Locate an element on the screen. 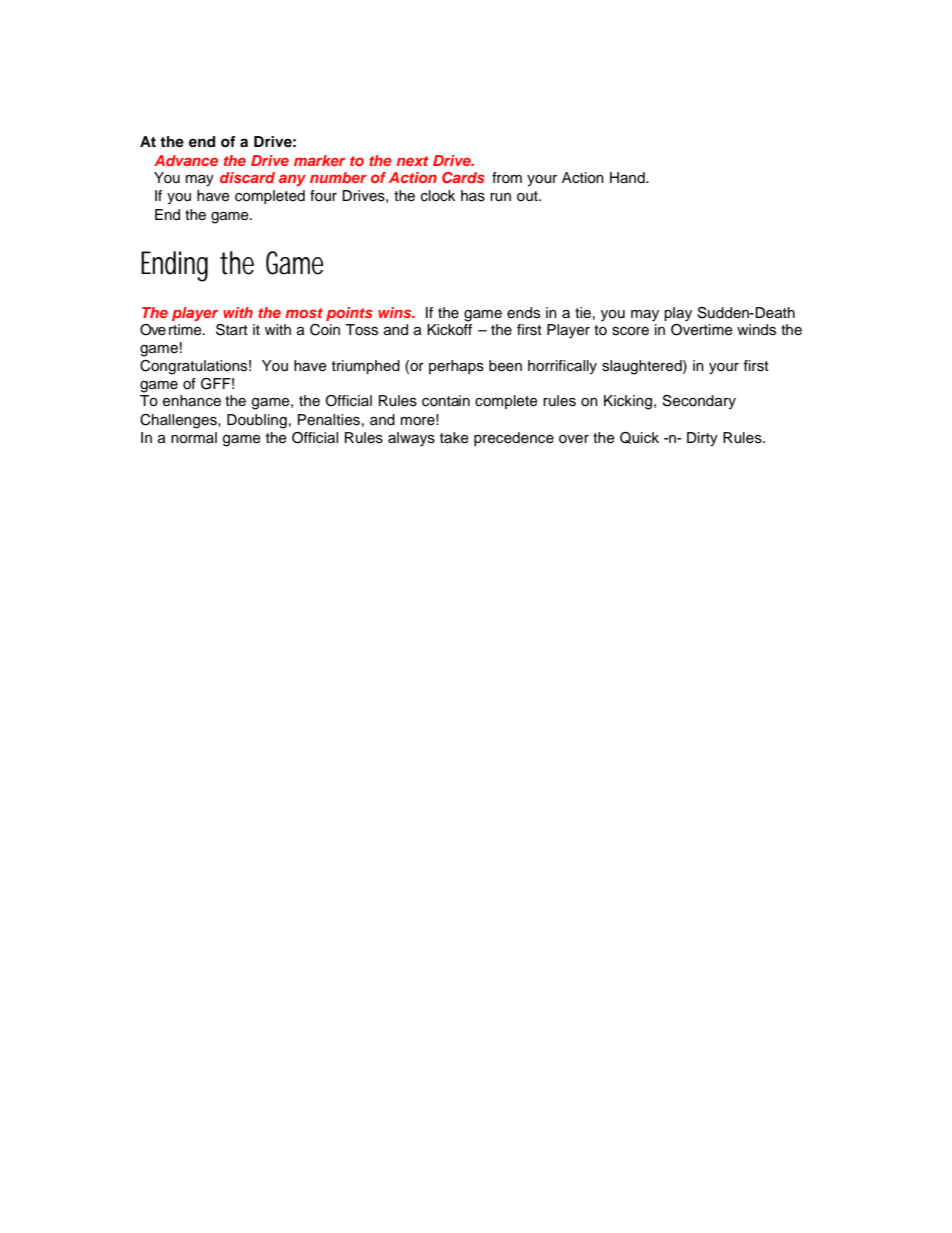  ends is located at coordinates (523, 313).
